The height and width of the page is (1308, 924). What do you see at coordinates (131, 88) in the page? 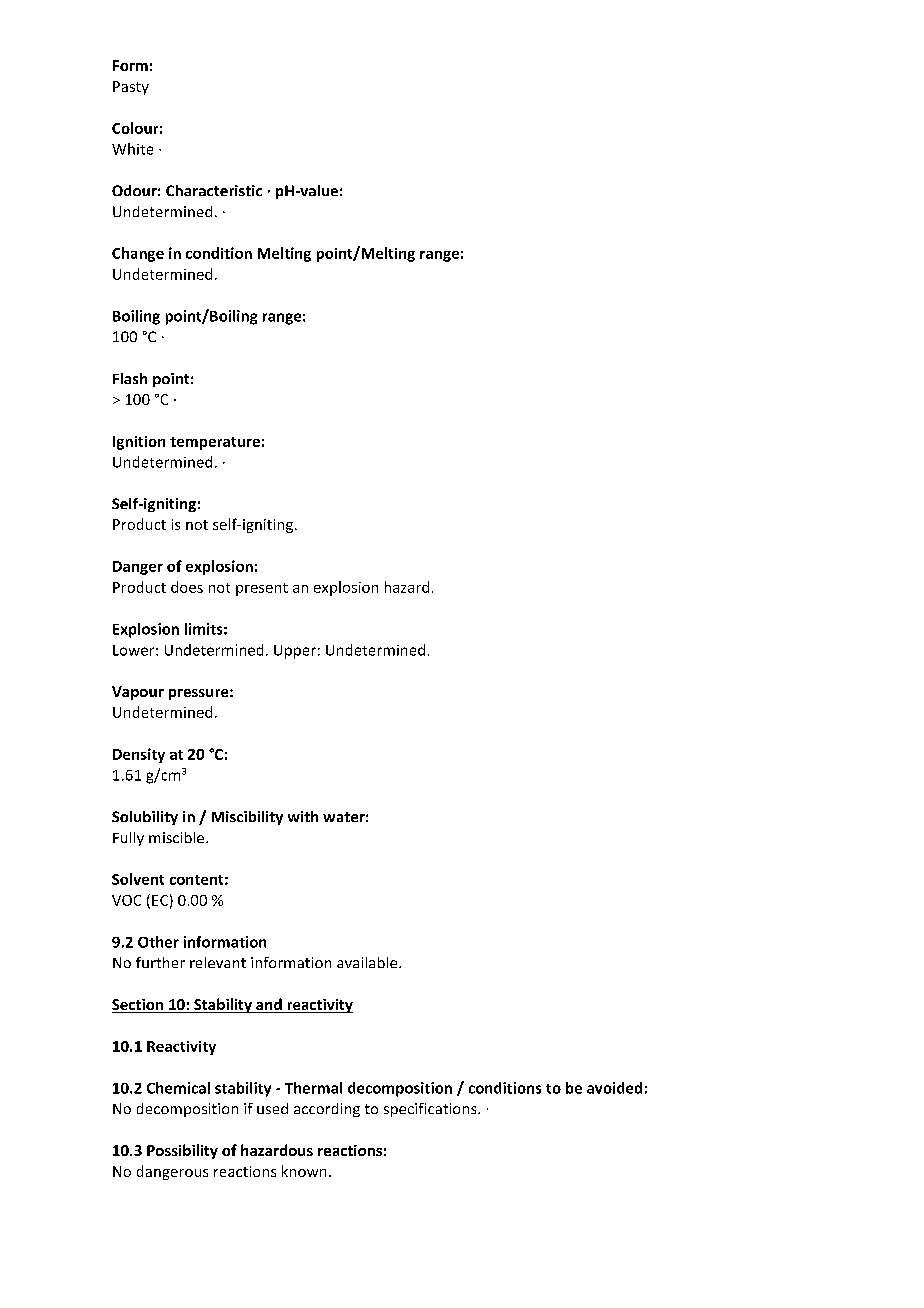
I see `Pasty` at bounding box center [131, 88].
